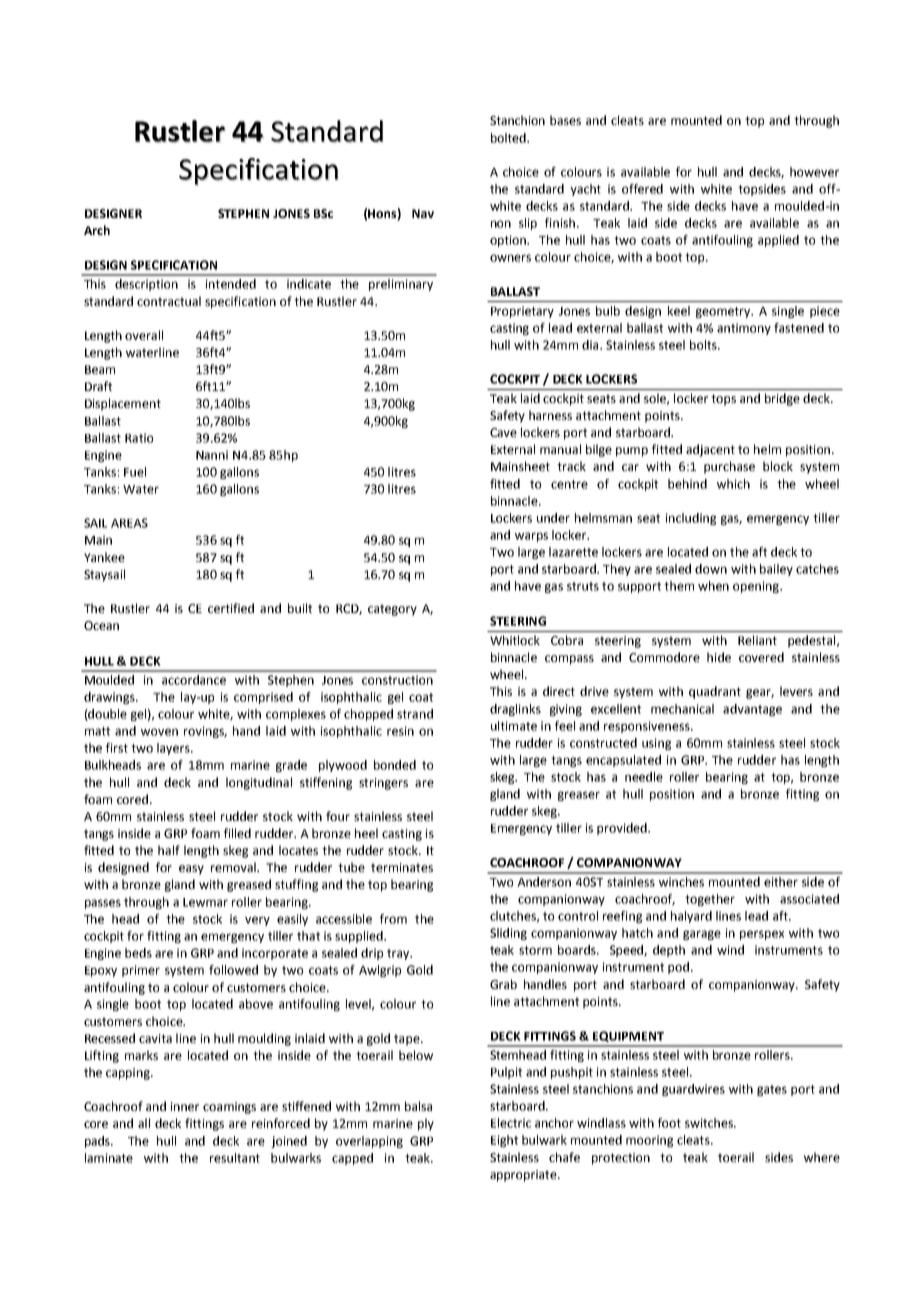 This page has height=1308, width=924. What do you see at coordinates (814, 172) in the page?
I see `however` at bounding box center [814, 172].
